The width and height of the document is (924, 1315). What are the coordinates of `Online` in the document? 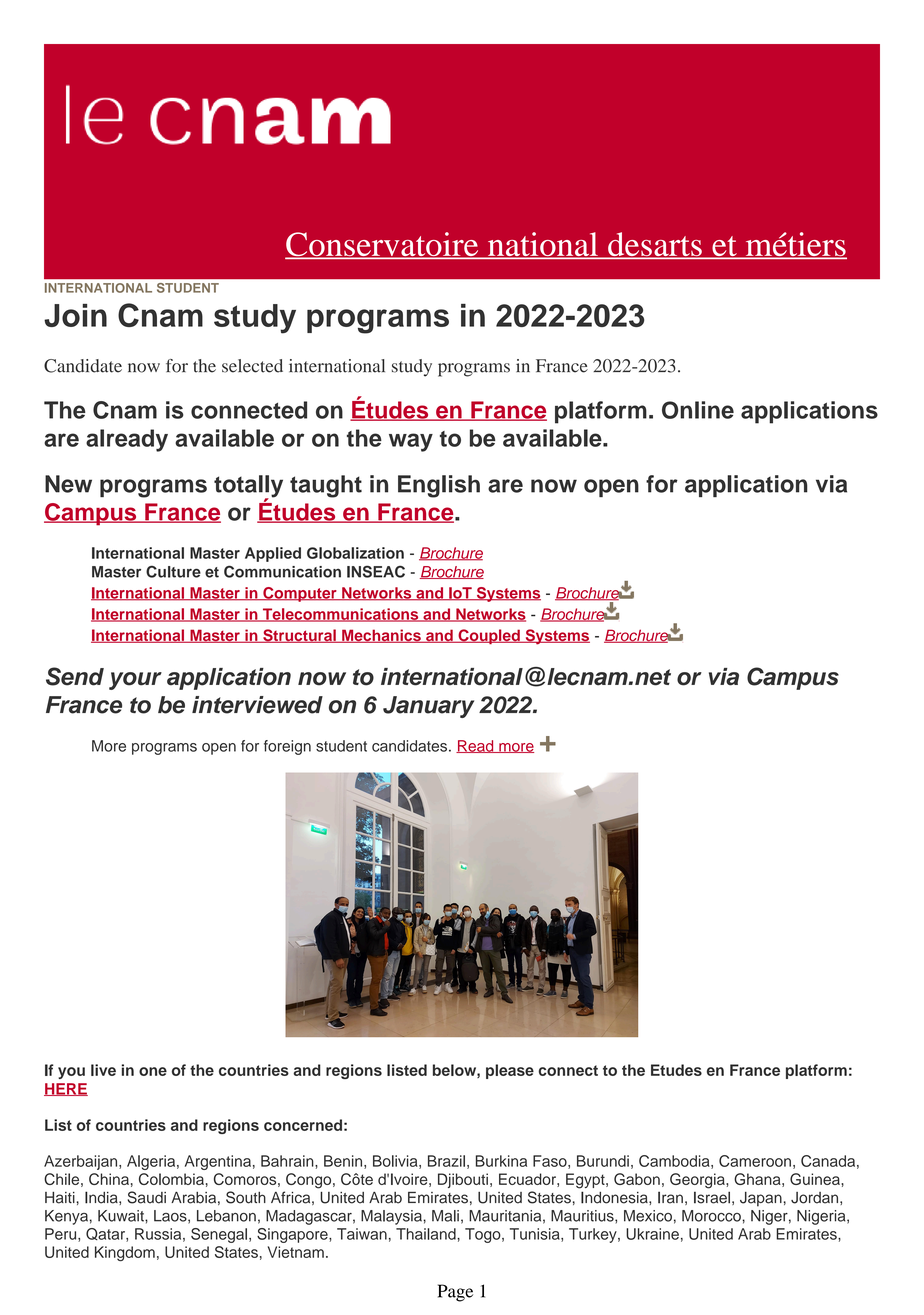 It's located at (698, 410).
